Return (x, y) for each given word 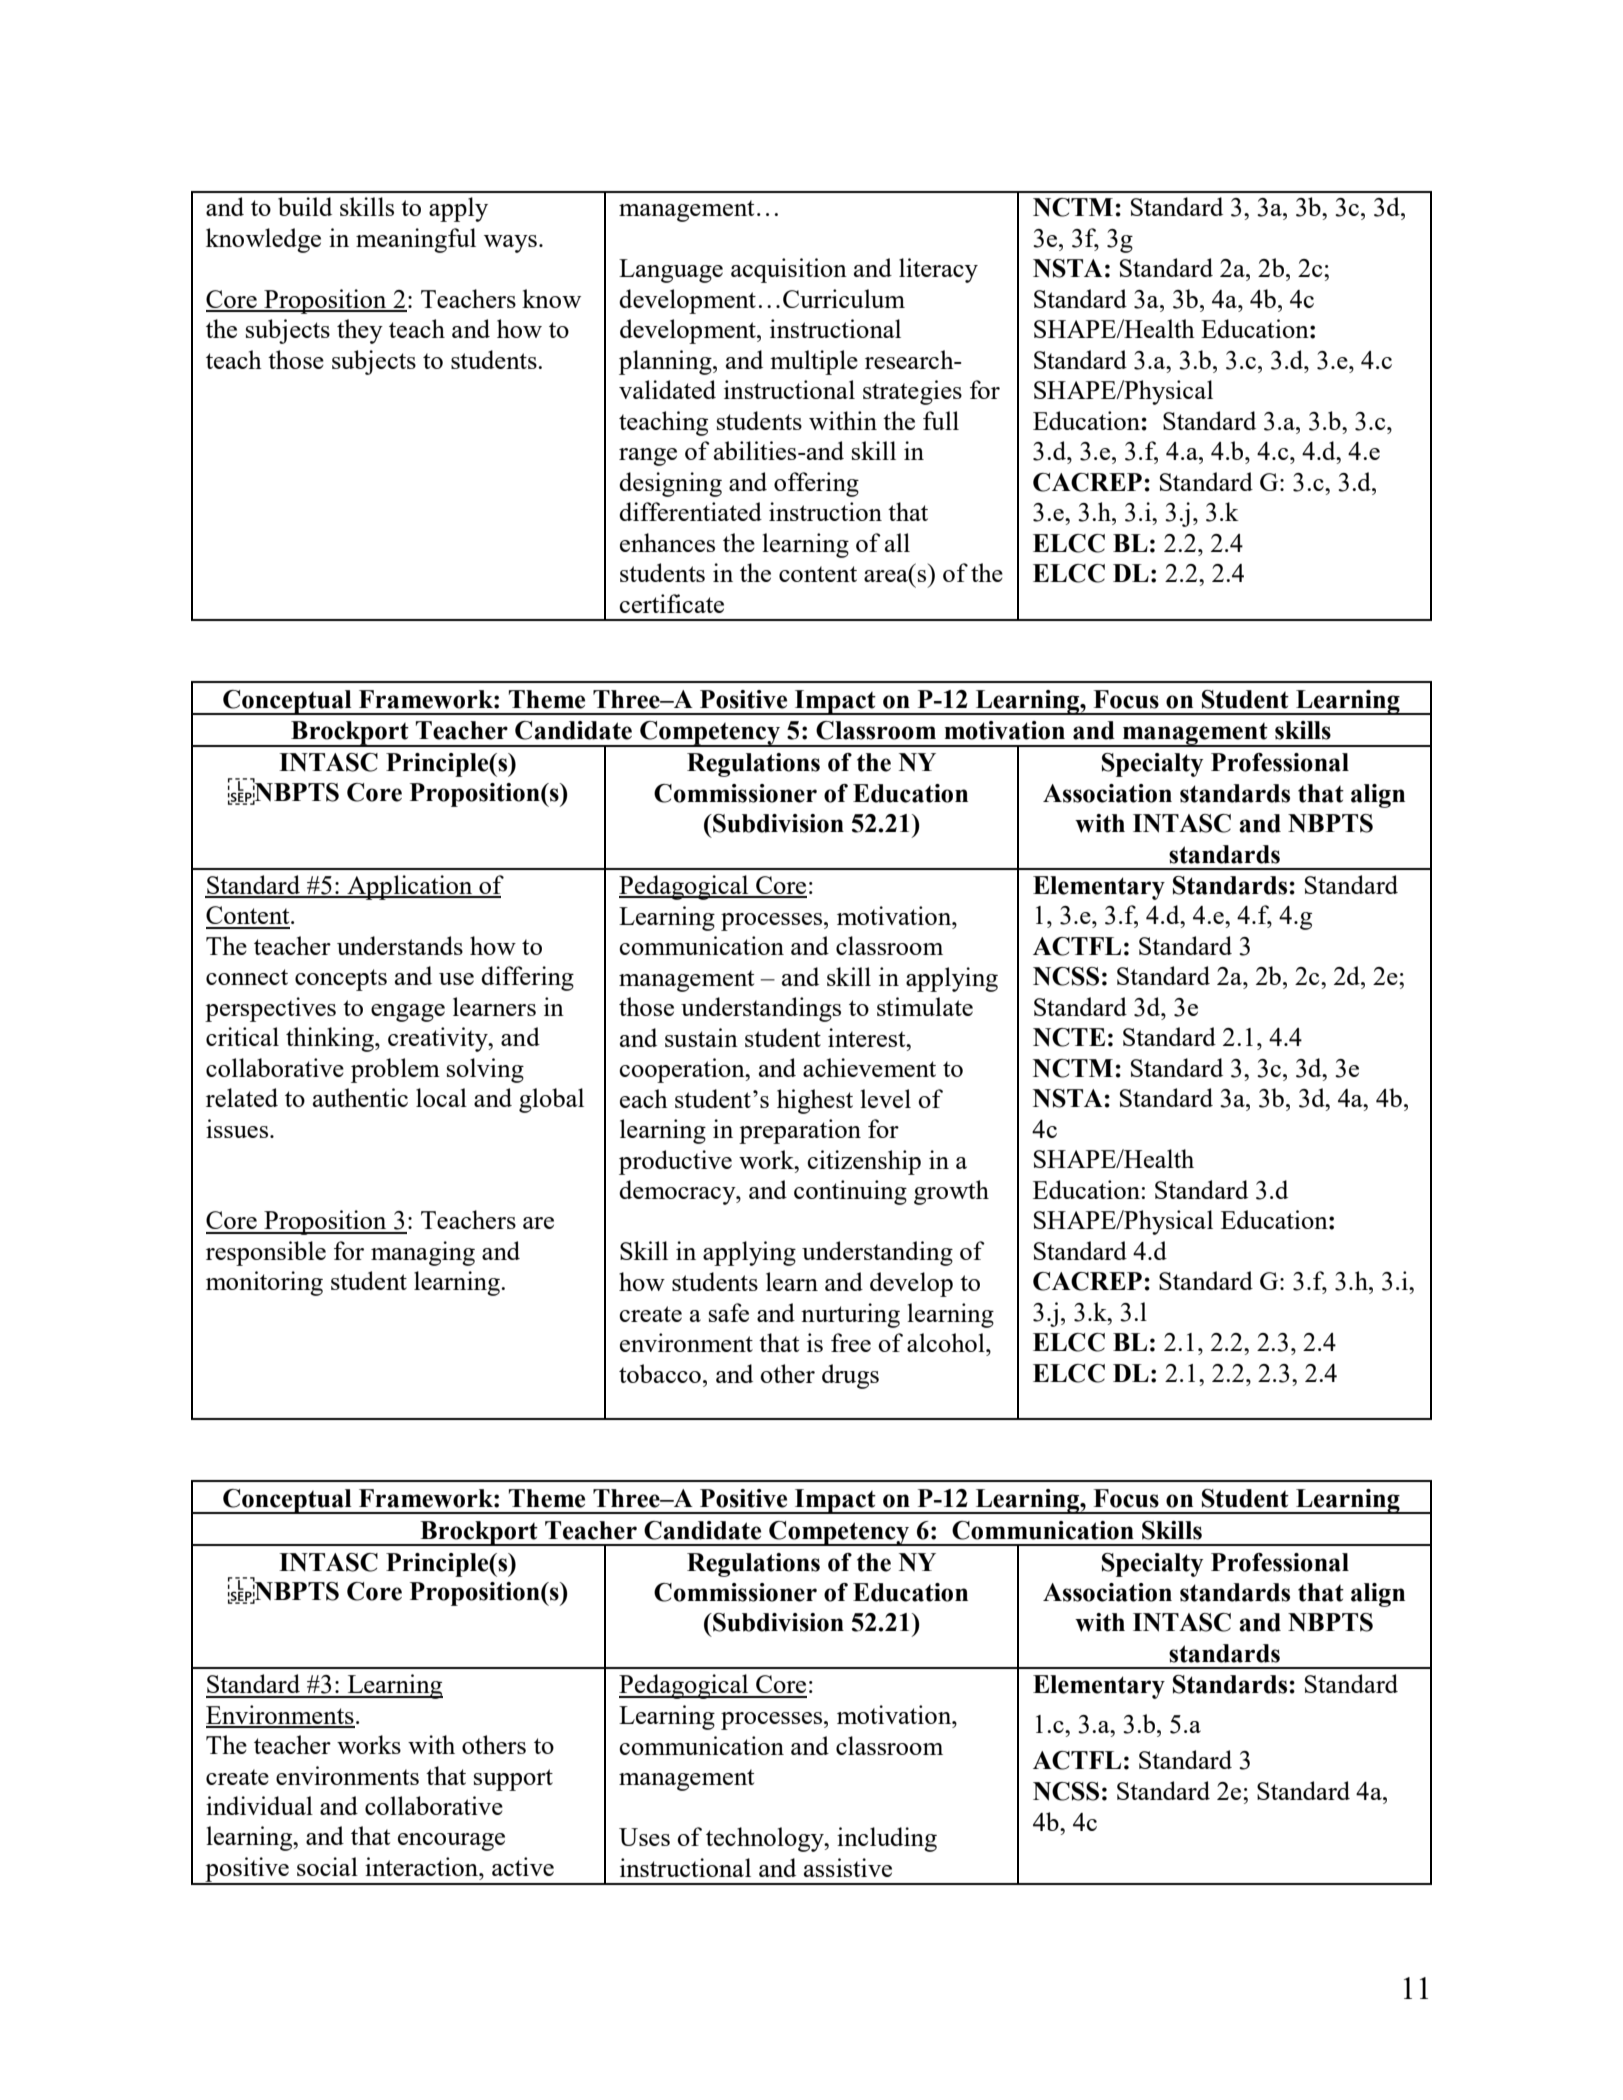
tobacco (660, 1373)
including (887, 1839)
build (305, 206)
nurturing (850, 1315)
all (897, 542)
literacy (938, 270)
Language (671, 271)
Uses (644, 1837)
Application (410, 887)
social (327, 1866)
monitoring (264, 1283)
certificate (671, 603)
